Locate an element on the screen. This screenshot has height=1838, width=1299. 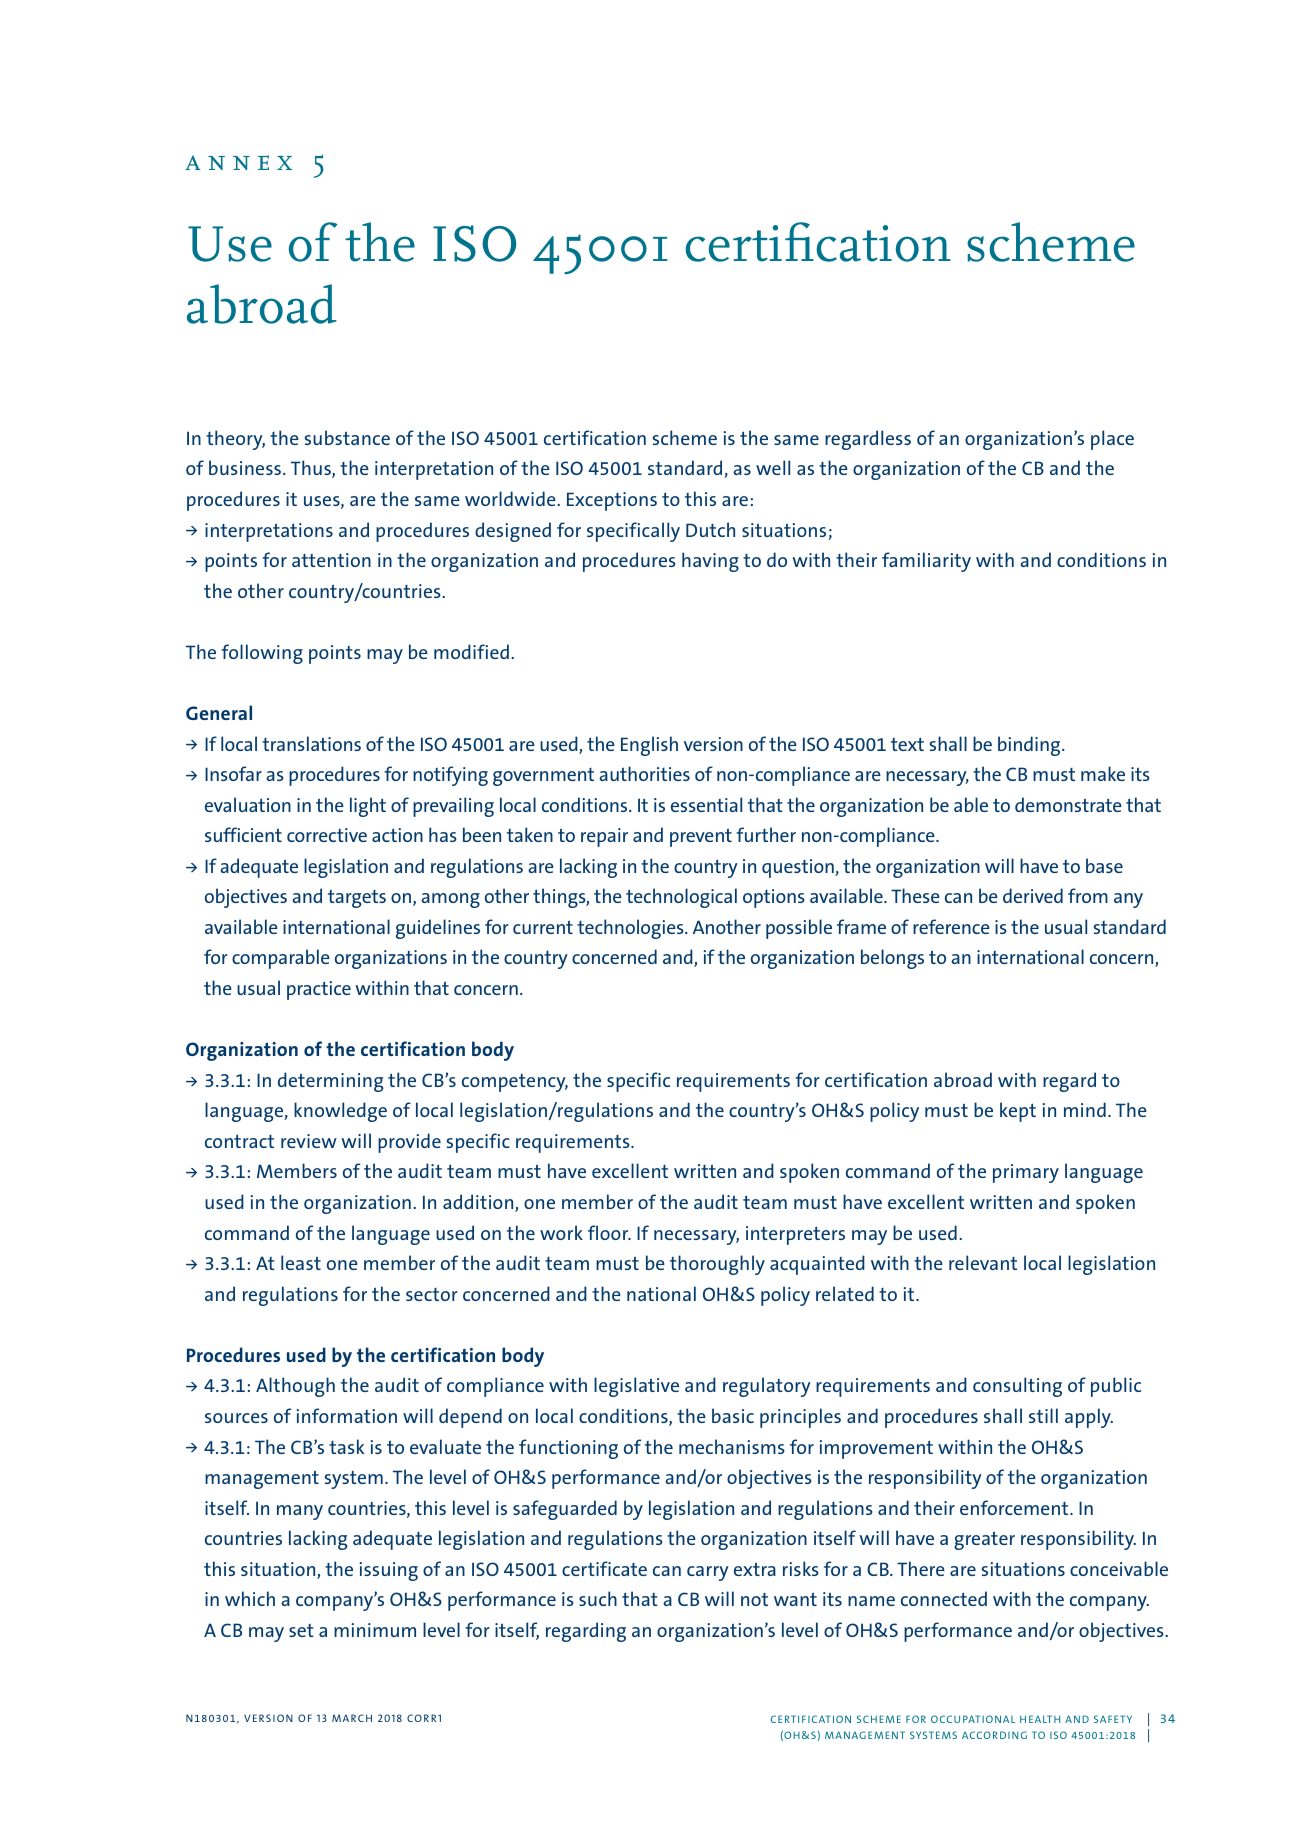
consulting is located at coordinates (1017, 1387).
